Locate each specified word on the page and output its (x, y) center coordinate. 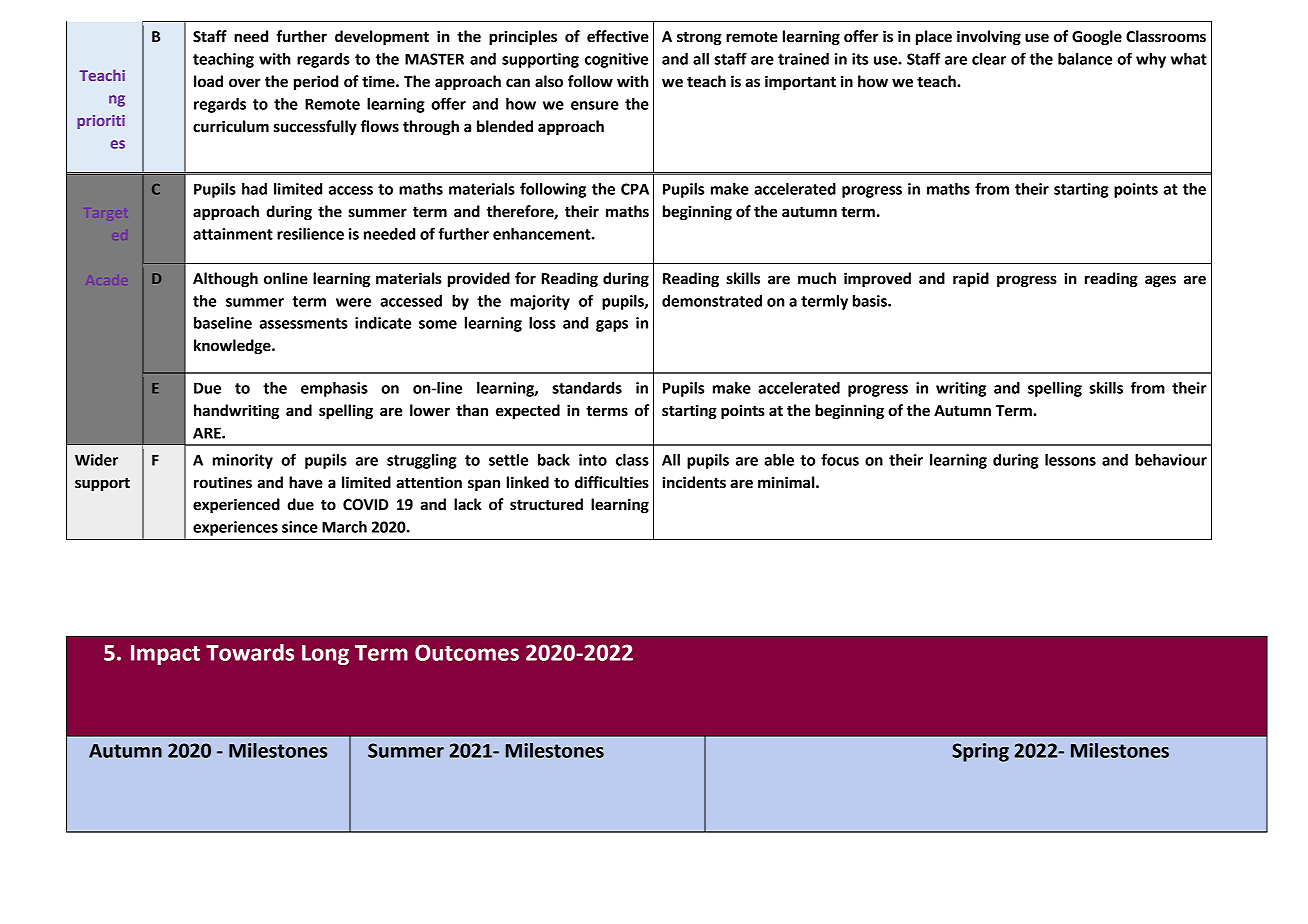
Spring (980, 752)
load (208, 81)
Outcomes (467, 652)
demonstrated (712, 301)
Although (225, 280)
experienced (236, 506)
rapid (971, 279)
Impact (165, 655)
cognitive (616, 60)
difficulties (612, 482)
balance (1085, 59)
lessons (1070, 460)
